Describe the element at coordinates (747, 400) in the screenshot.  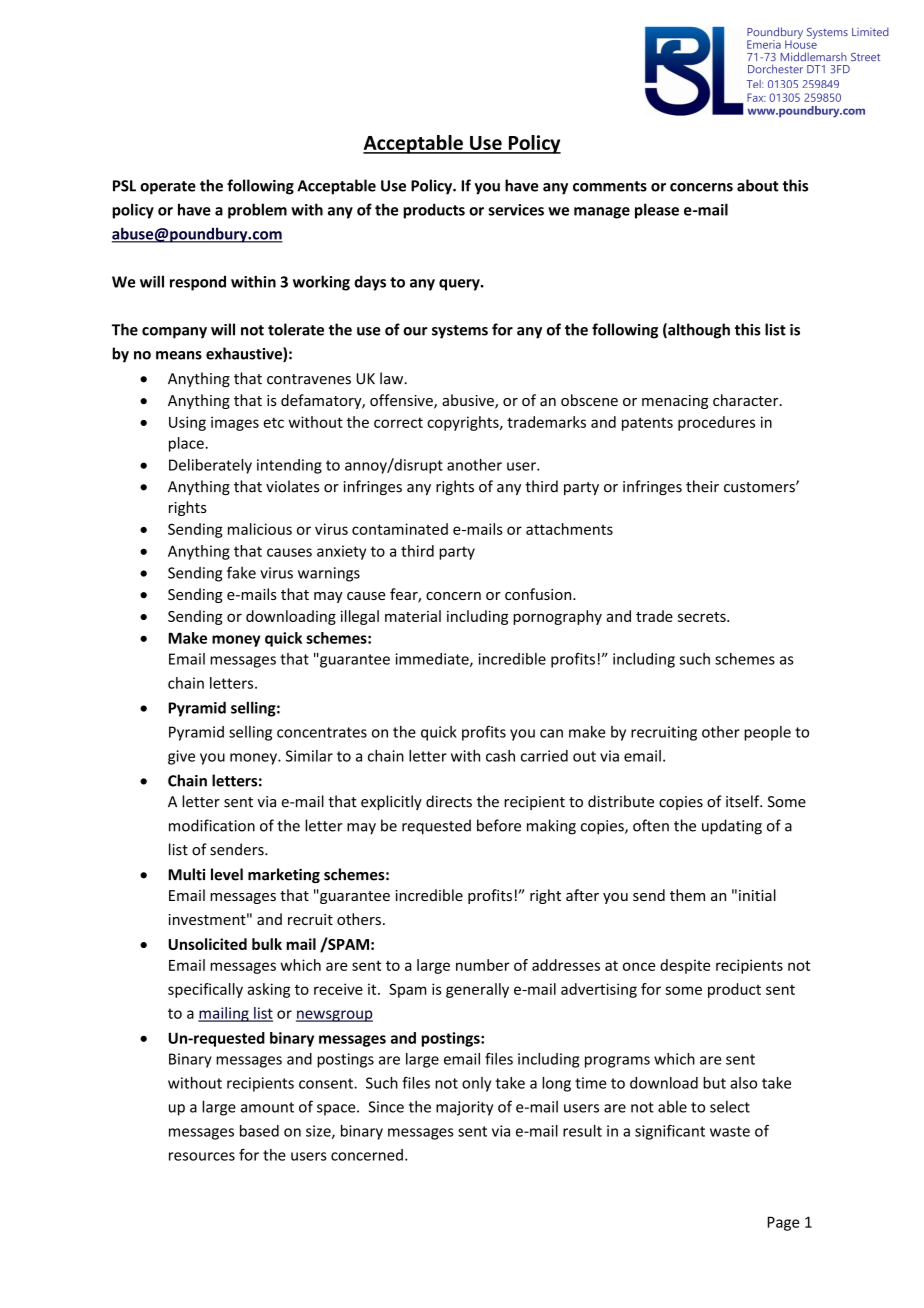
I see `character` at that location.
